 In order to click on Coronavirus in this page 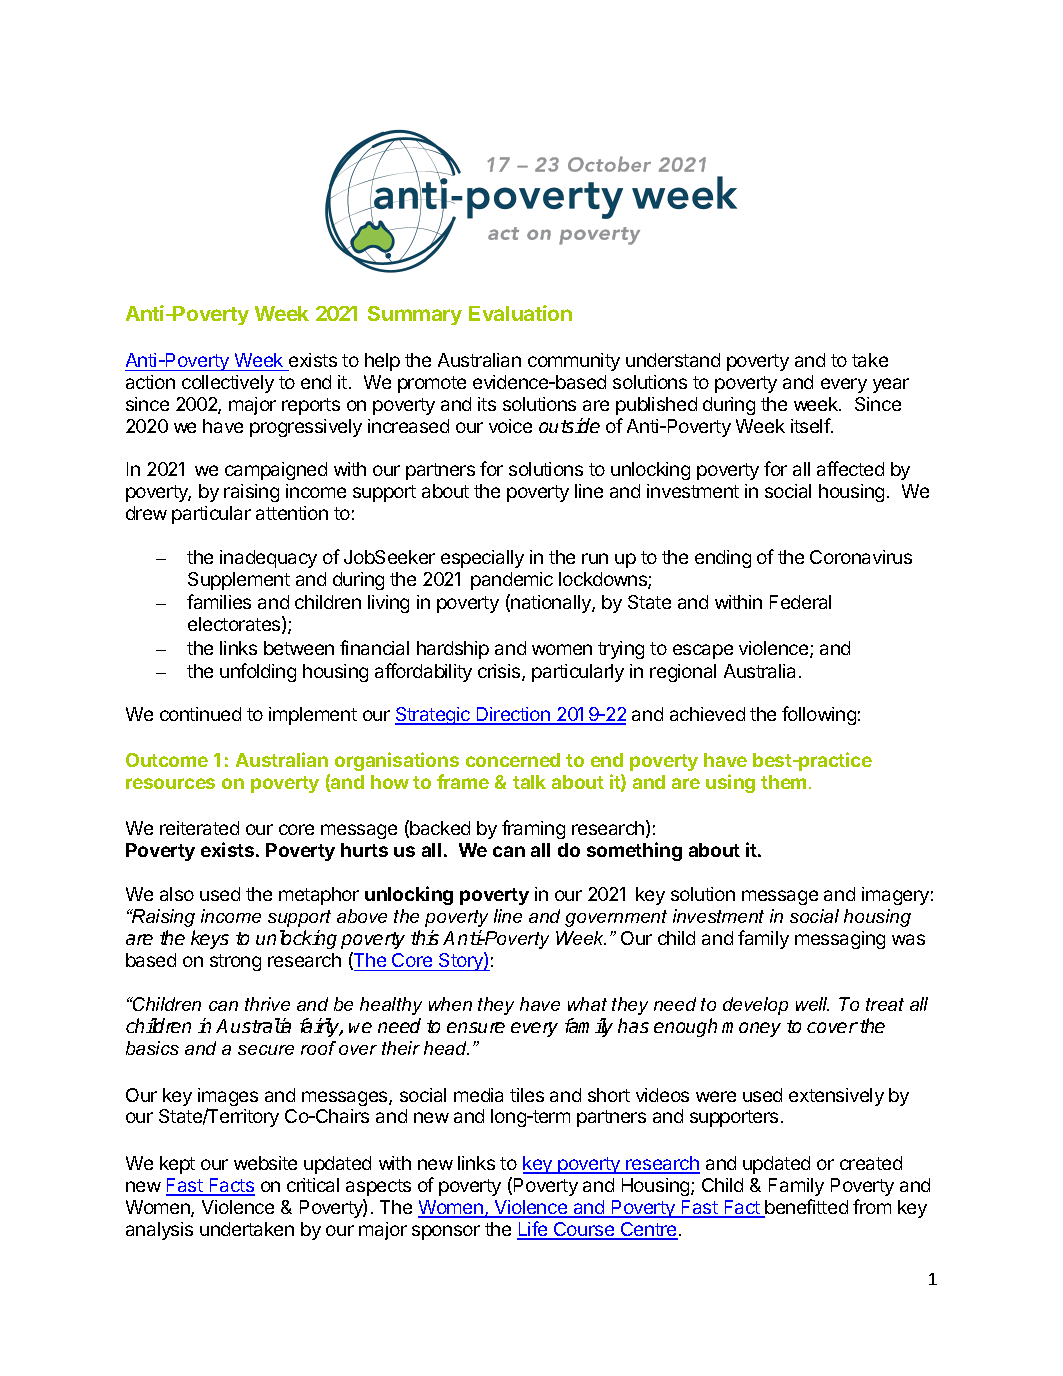, I will do `click(861, 557)`.
